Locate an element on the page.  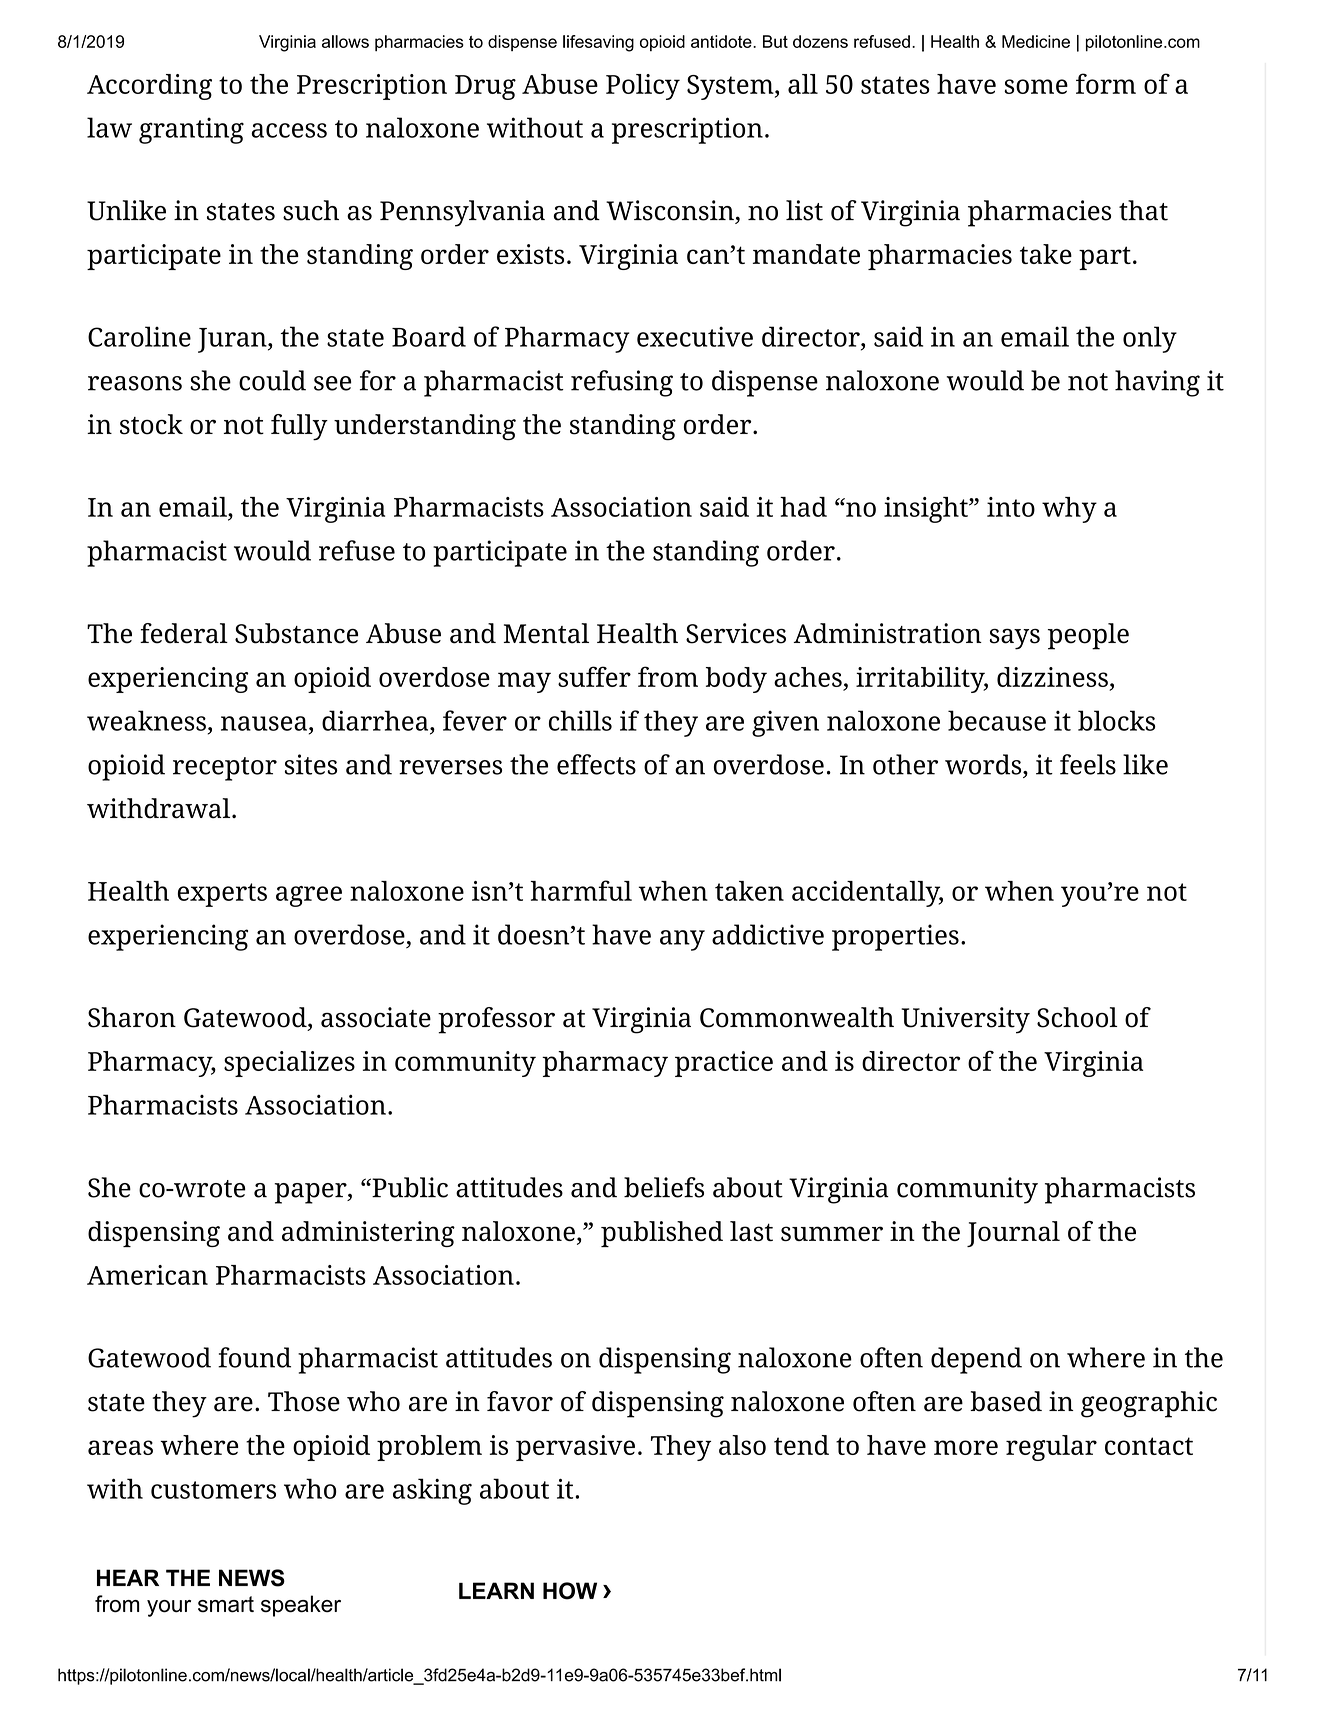
Policy is located at coordinates (643, 87).
